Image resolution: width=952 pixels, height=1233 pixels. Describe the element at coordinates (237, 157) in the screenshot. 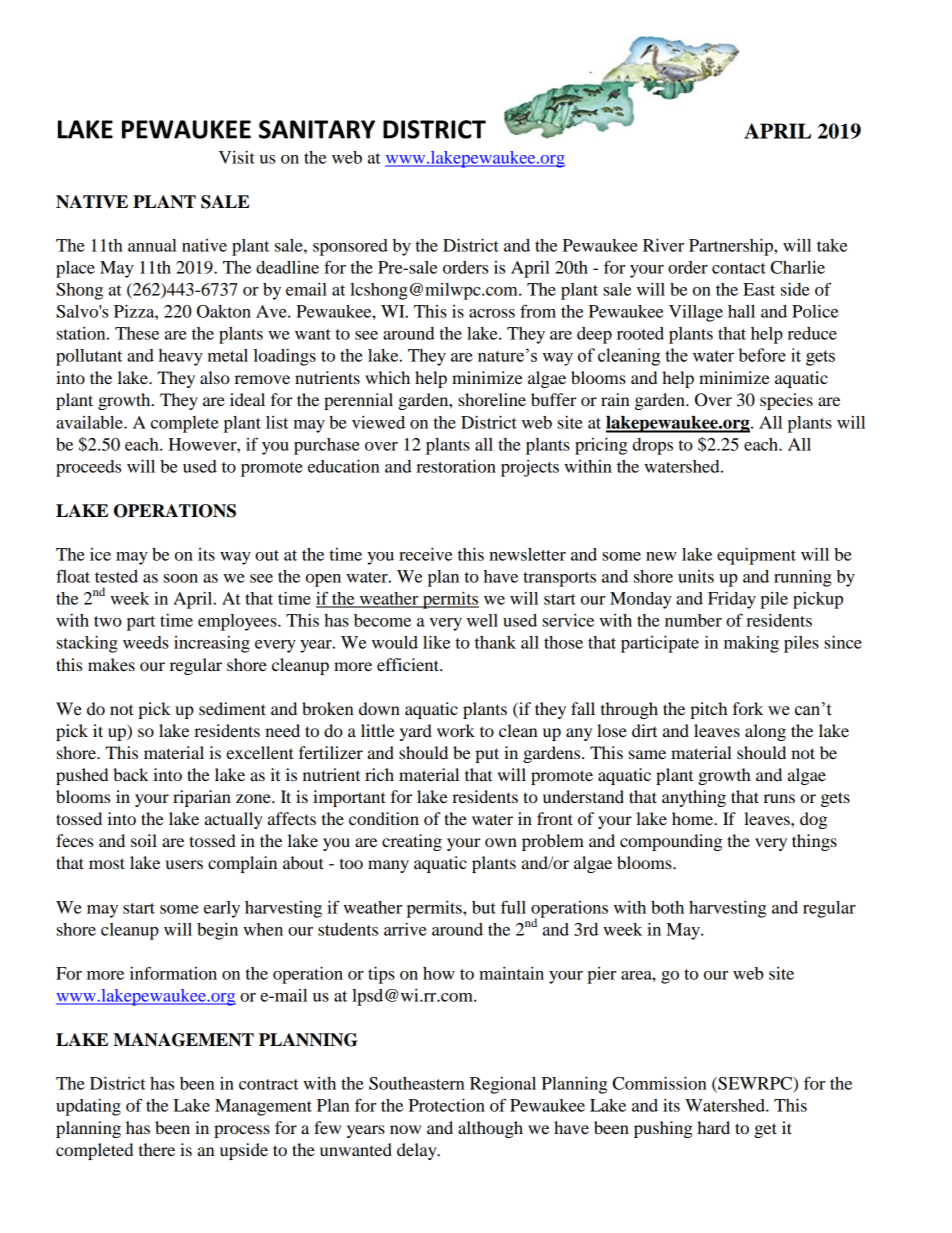

I see `Visit` at that location.
